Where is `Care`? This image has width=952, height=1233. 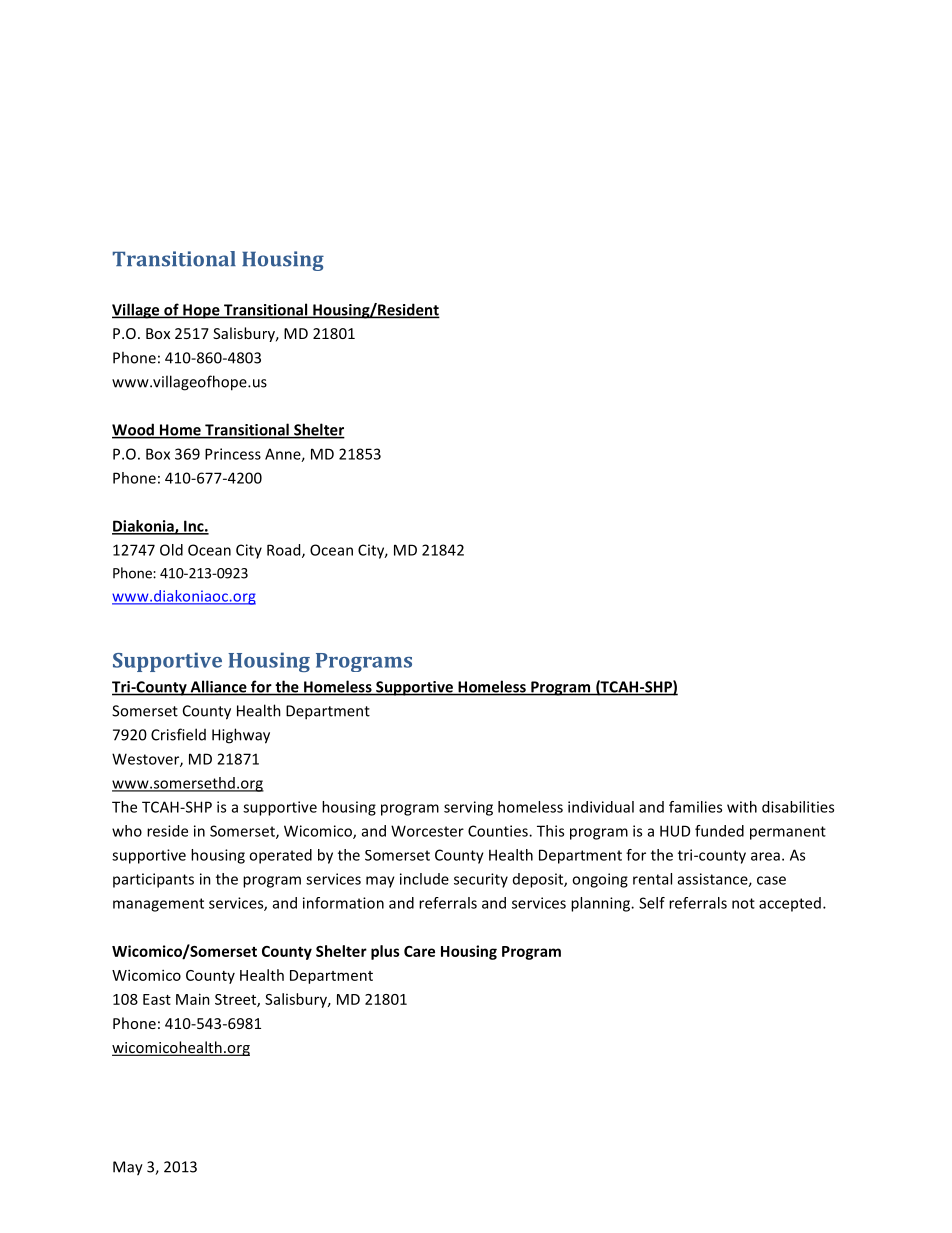 Care is located at coordinates (419, 951).
